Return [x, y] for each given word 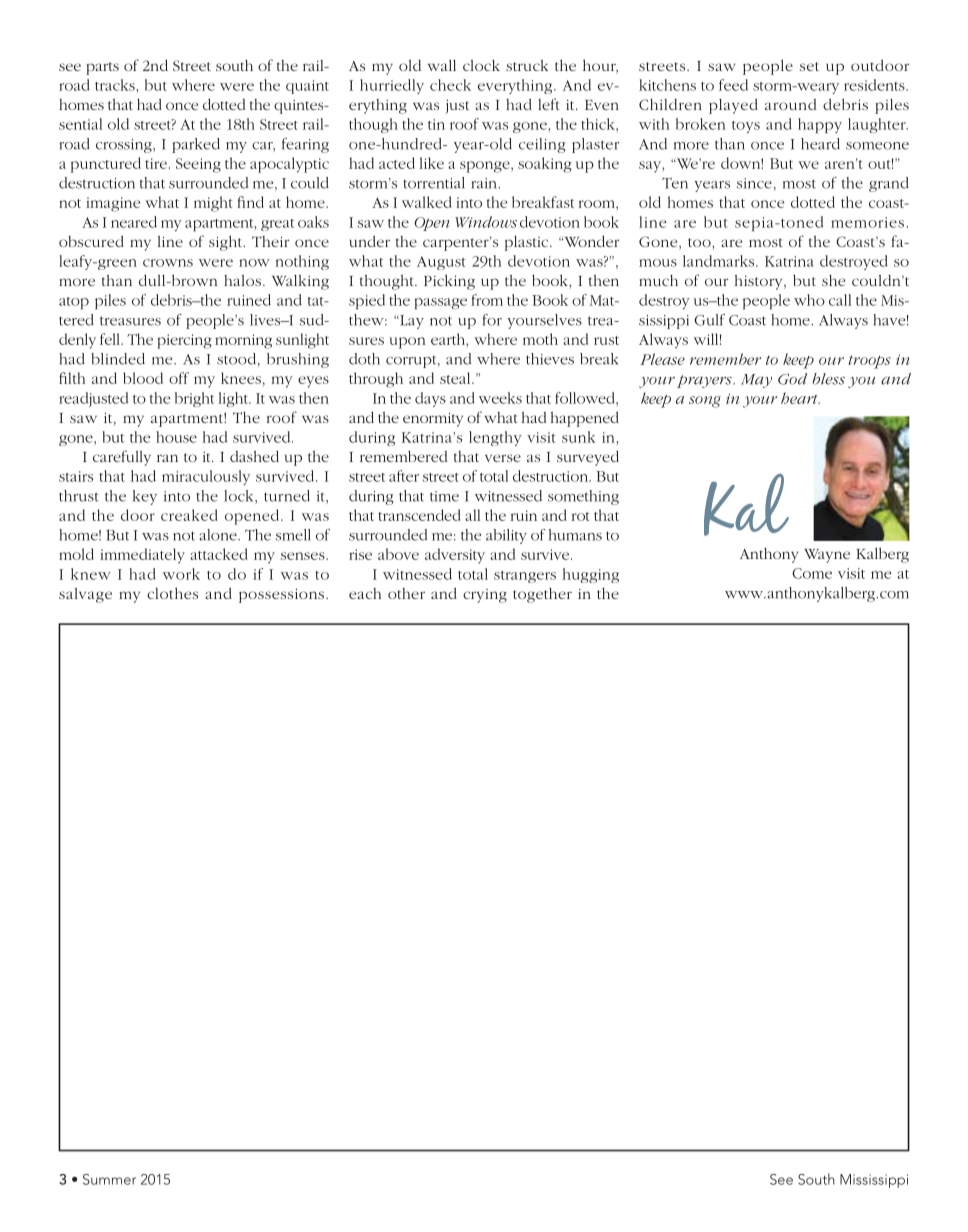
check [450, 85]
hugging [591, 575]
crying [485, 596]
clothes [172, 593]
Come [812, 573]
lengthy [495, 438]
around [791, 104]
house [176, 437]
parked [196, 145]
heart [800, 398]
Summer [109, 1179]
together [542, 595]
